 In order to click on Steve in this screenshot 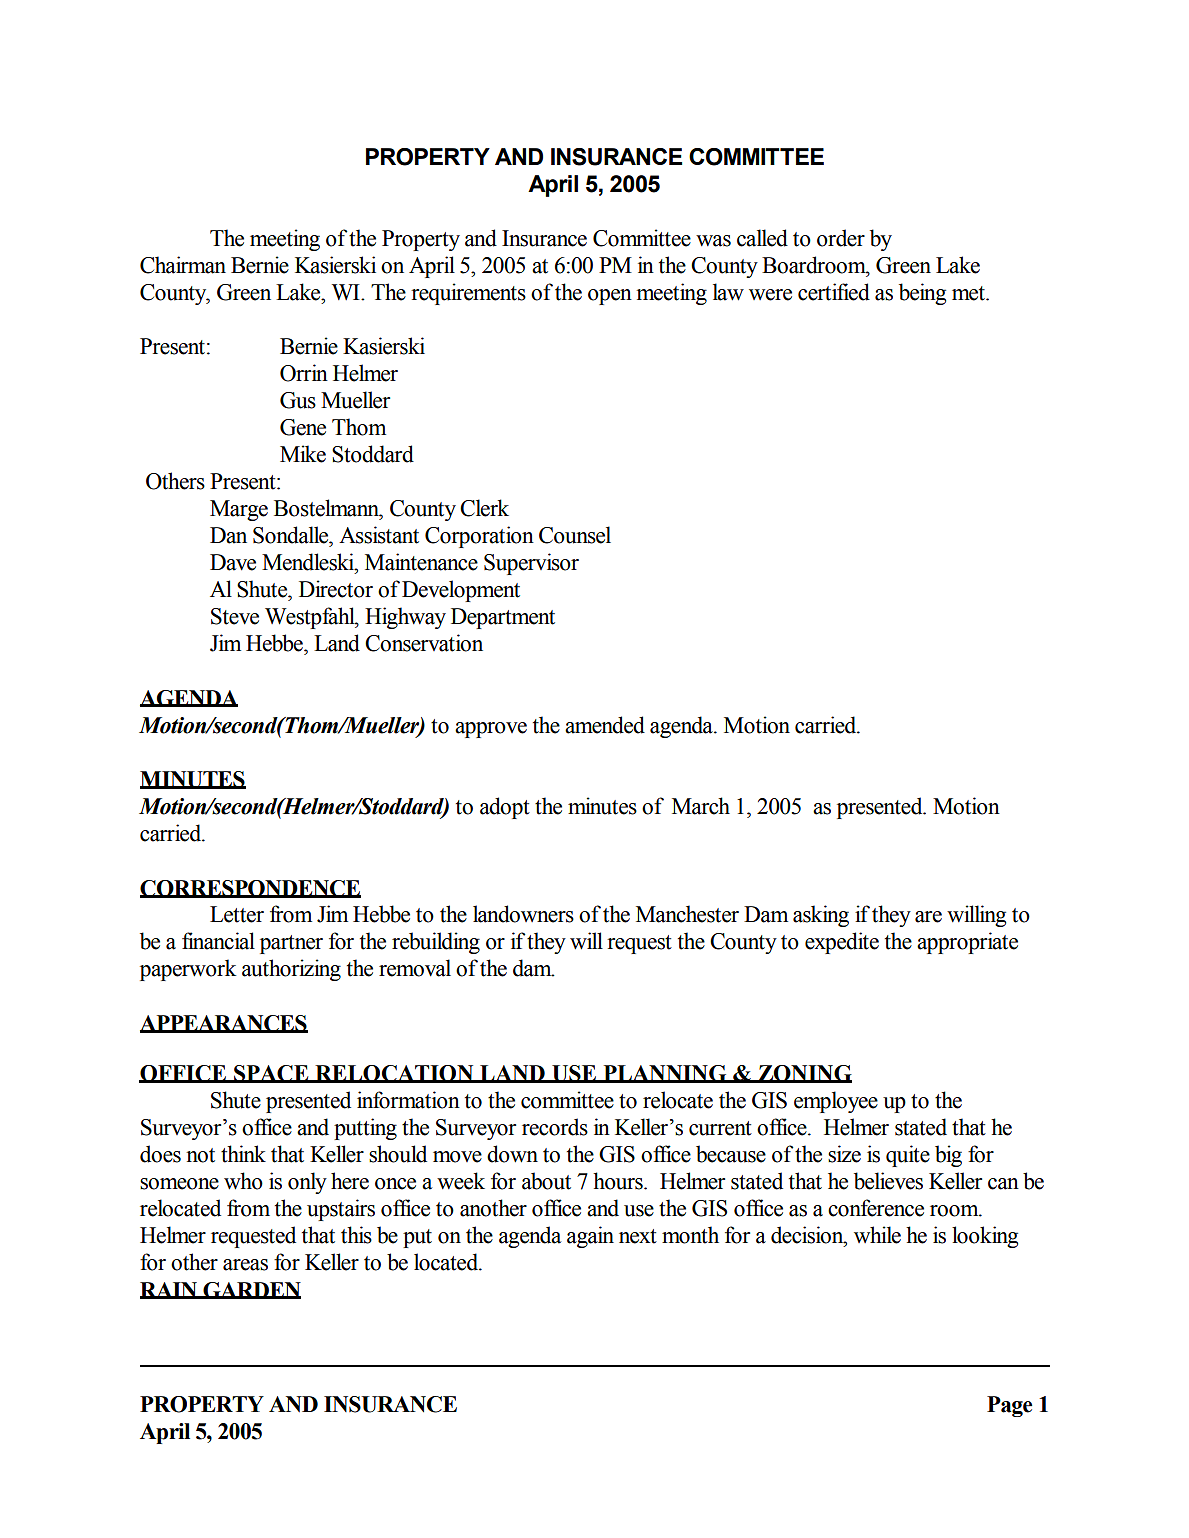, I will do `click(235, 616)`.
